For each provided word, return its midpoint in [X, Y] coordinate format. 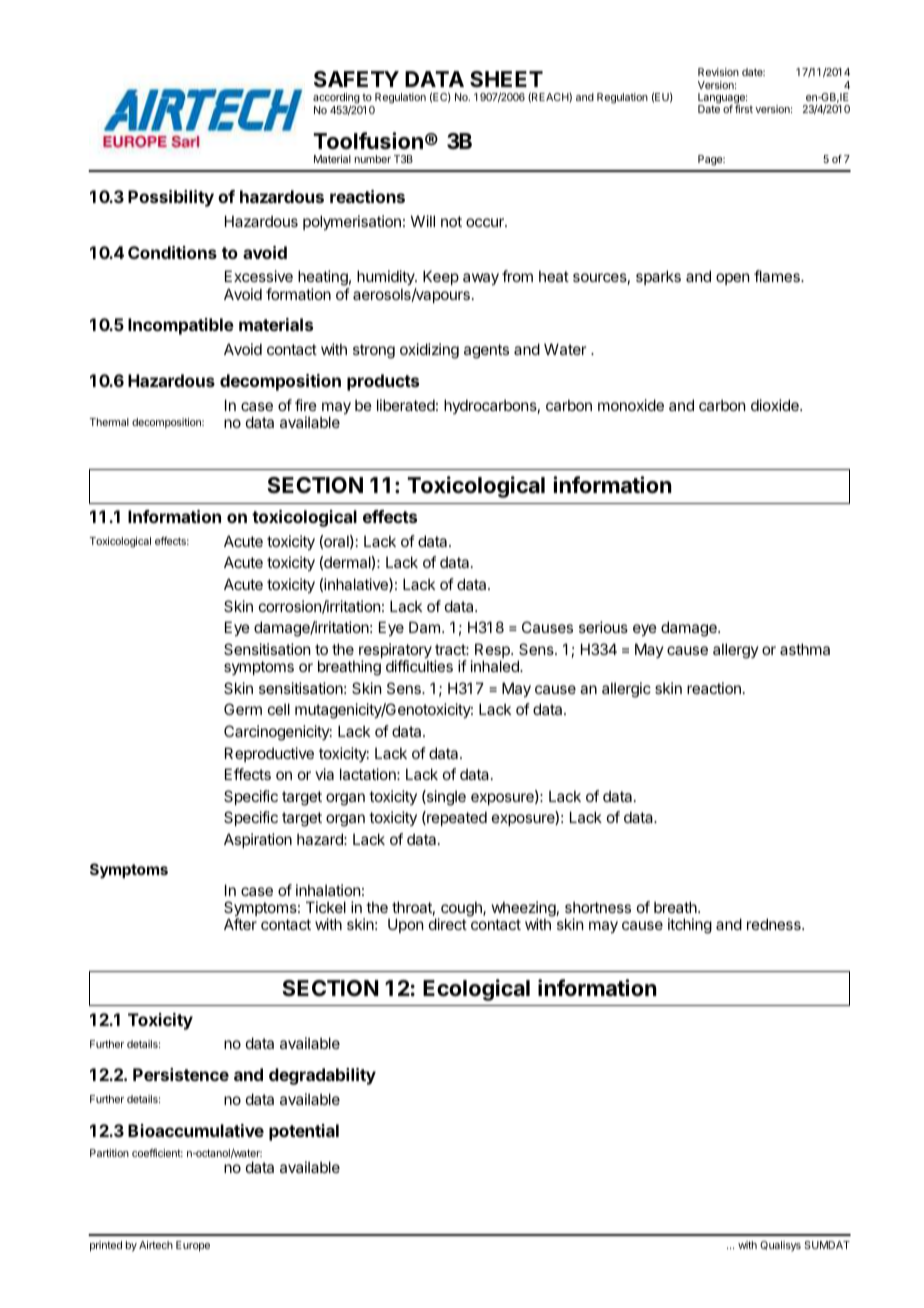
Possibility [171, 198]
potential [304, 1132]
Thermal [109, 422]
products [383, 382]
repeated [456, 818]
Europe [193, 1246]
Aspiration [258, 840]
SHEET [506, 79]
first [744, 109]
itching [690, 926]
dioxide [776, 405]
